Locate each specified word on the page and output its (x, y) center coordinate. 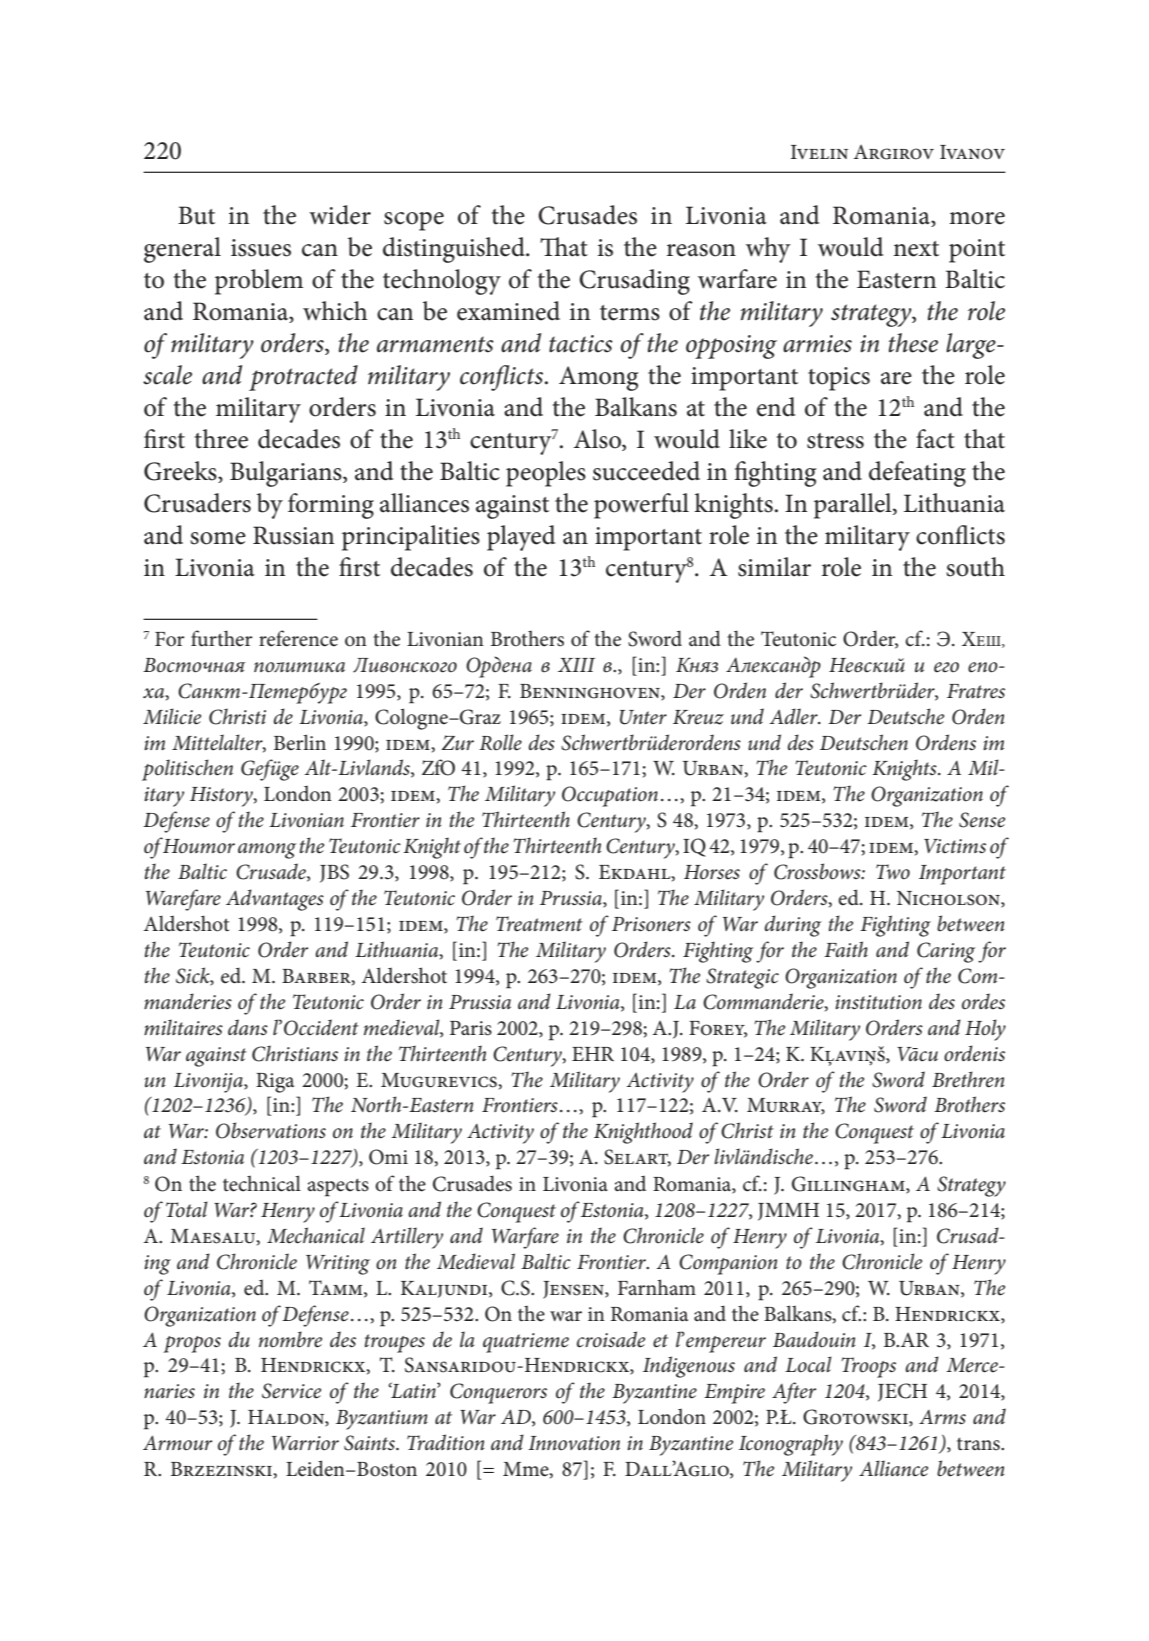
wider (340, 215)
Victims (955, 846)
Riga (275, 1083)
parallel (854, 506)
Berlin (300, 742)
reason (701, 250)
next (916, 249)
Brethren (968, 1079)
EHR (593, 1054)
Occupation (610, 796)
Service (291, 1391)
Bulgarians (287, 474)
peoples (546, 474)
